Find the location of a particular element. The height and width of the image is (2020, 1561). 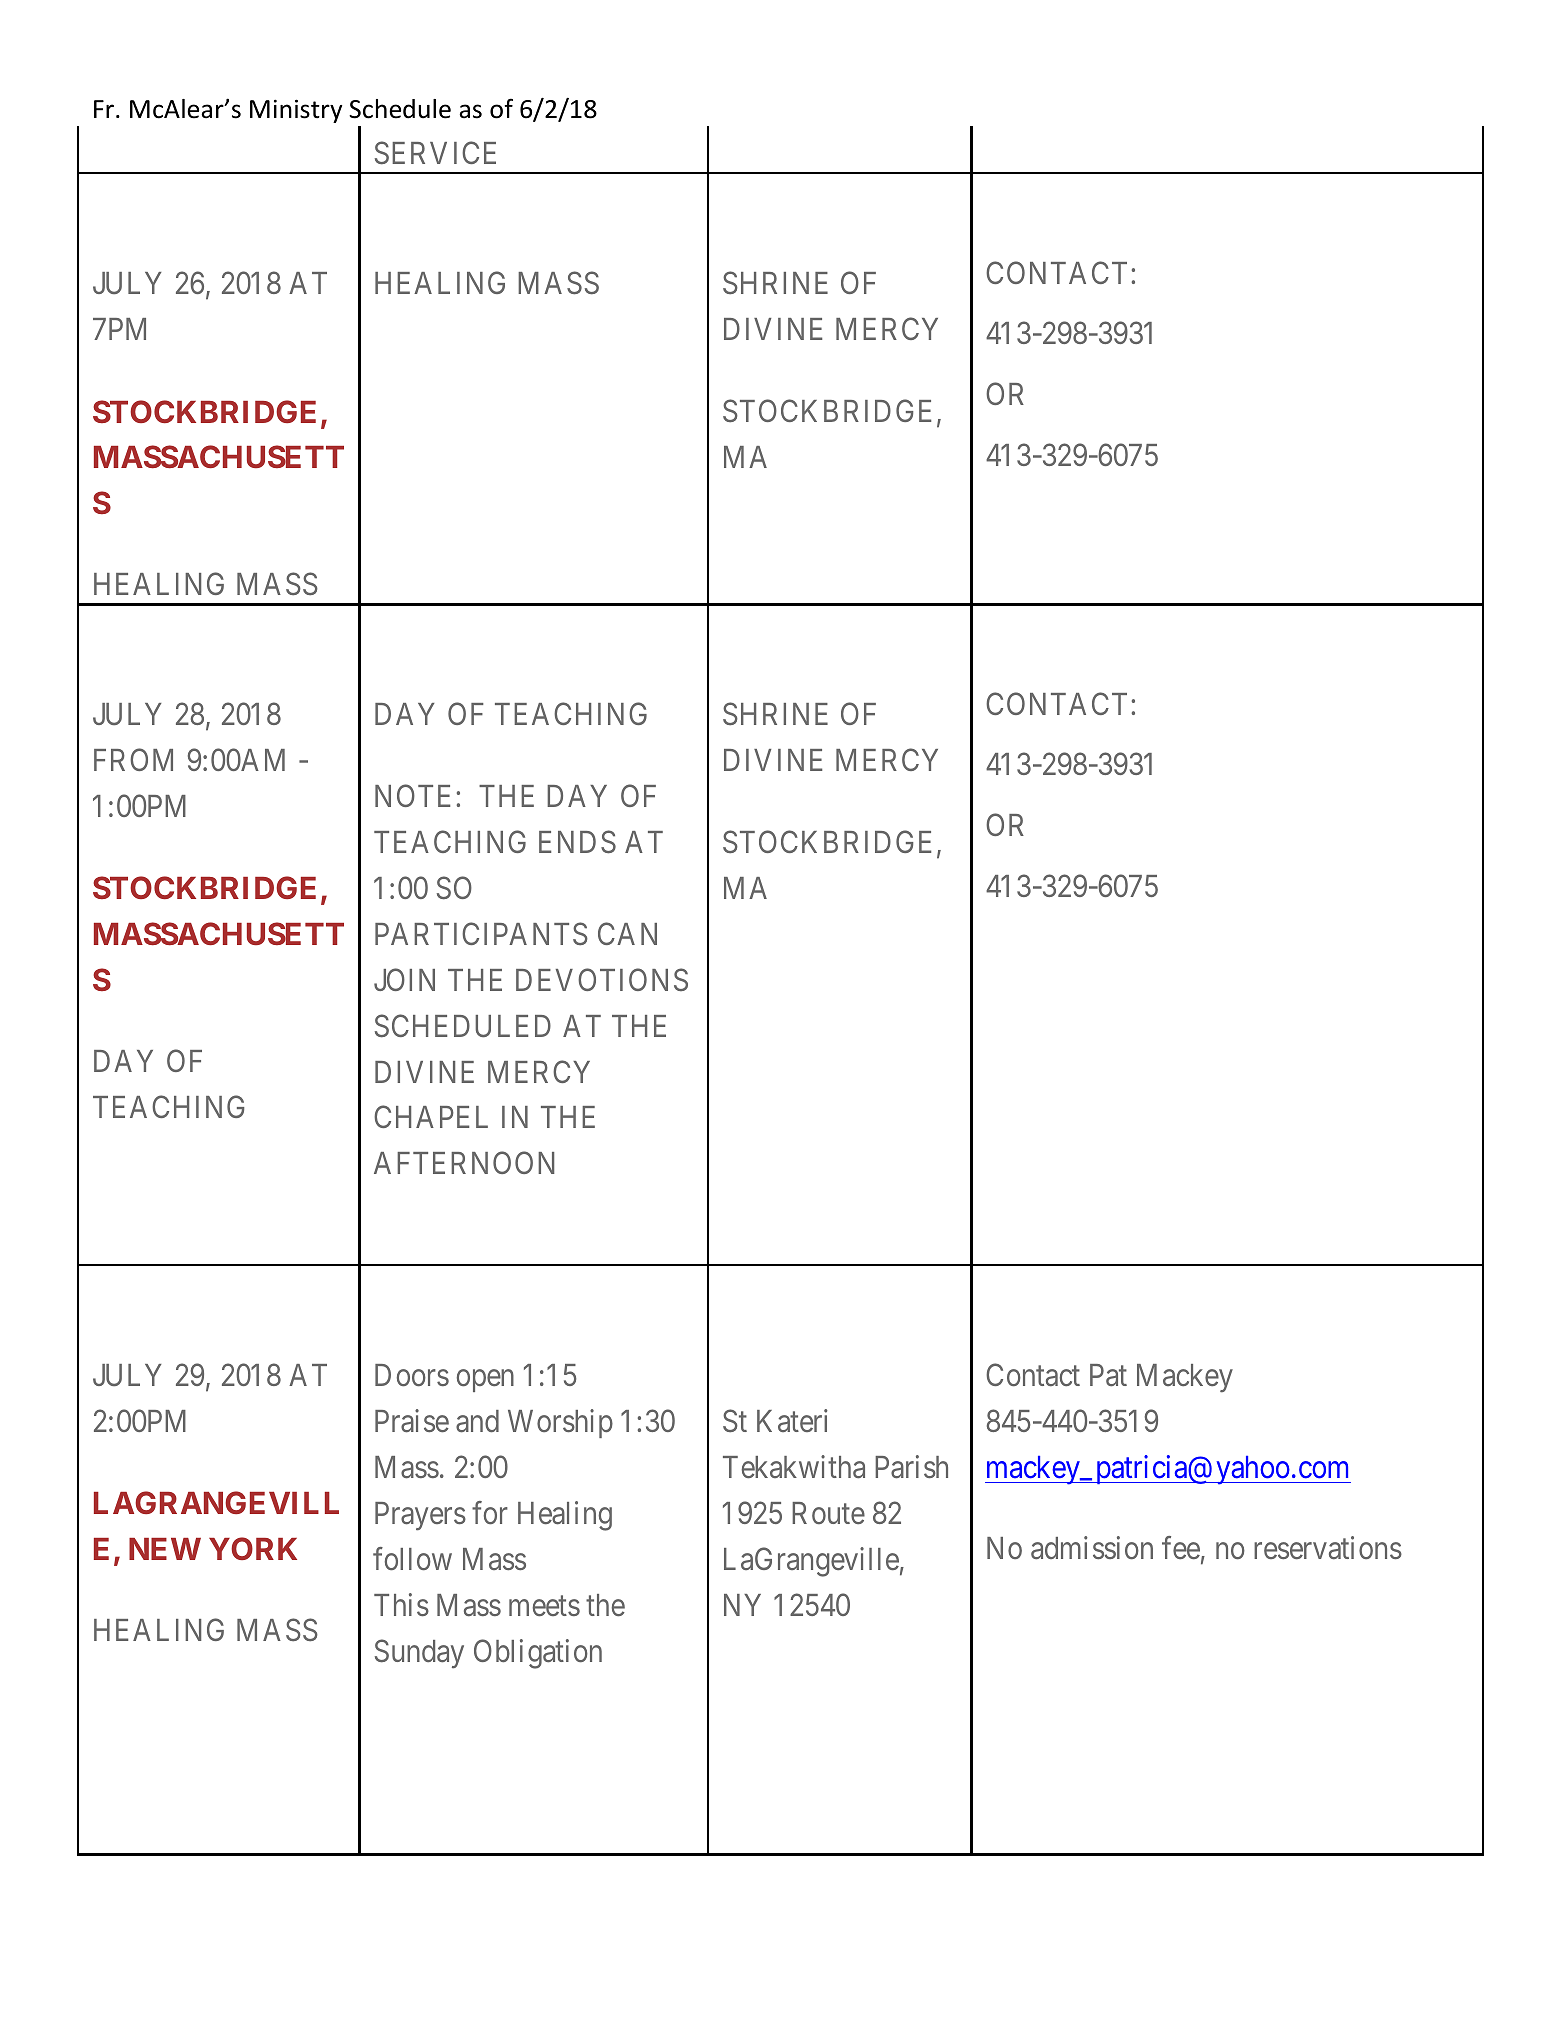

Route is located at coordinates (828, 1513).
